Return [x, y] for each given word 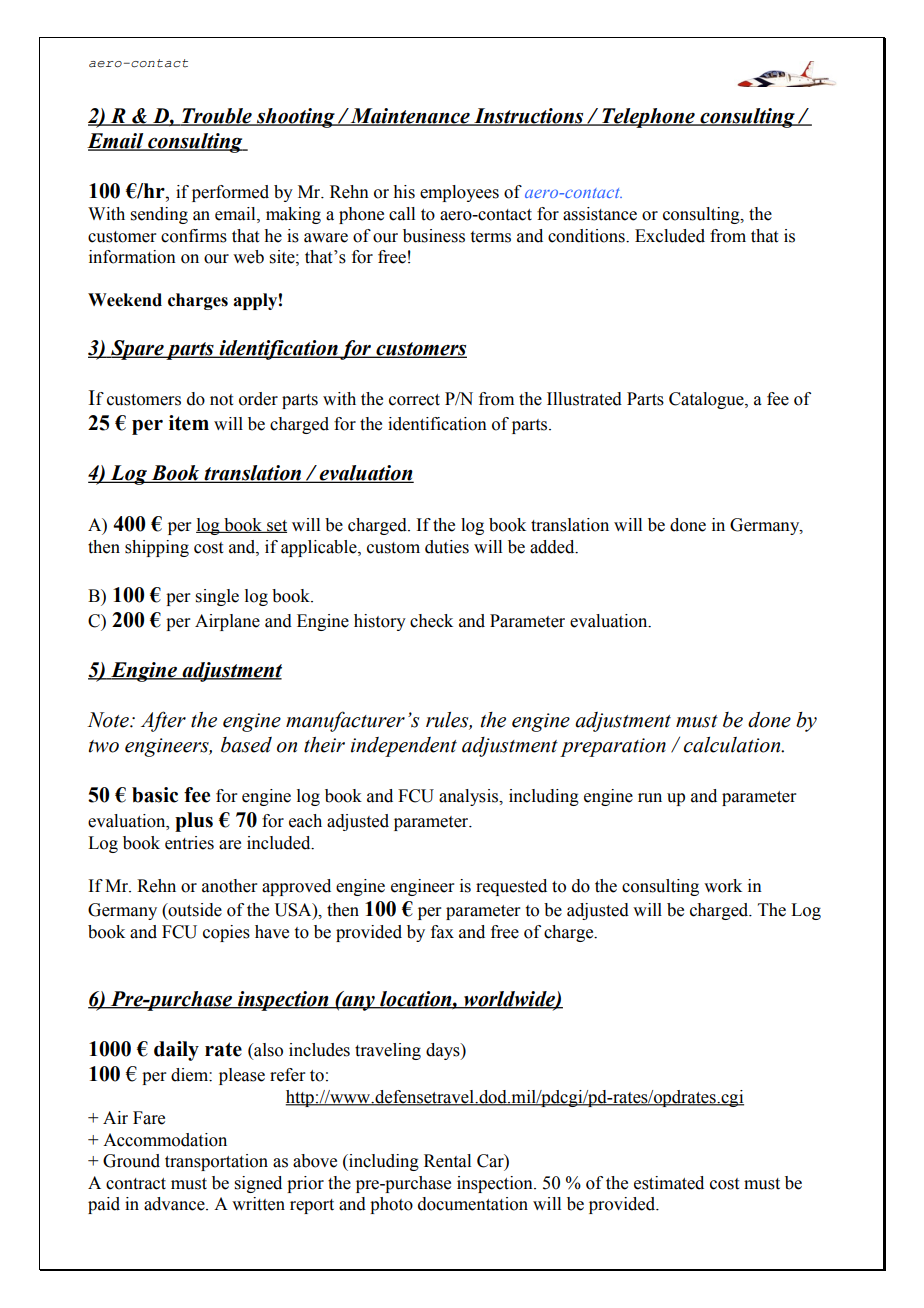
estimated [669, 1183]
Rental [447, 1161]
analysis [470, 797]
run [650, 798]
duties [447, 547]
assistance [600, 214]
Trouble [217, 117]
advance [175, 1204]
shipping [157, 548]
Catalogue [707, 400]
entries [189, 843]
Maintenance [410, 117]
